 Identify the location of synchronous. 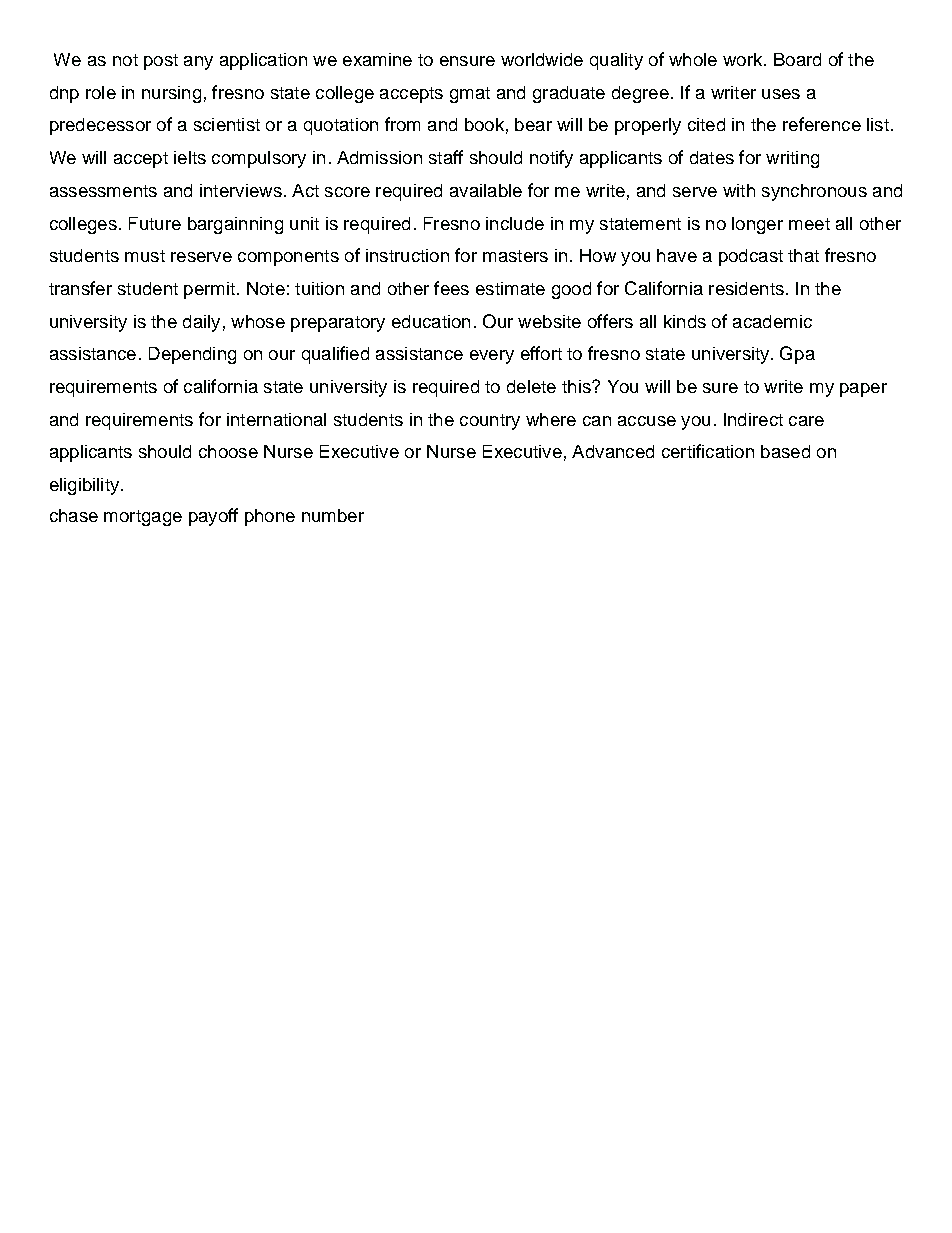
(814, 192).
